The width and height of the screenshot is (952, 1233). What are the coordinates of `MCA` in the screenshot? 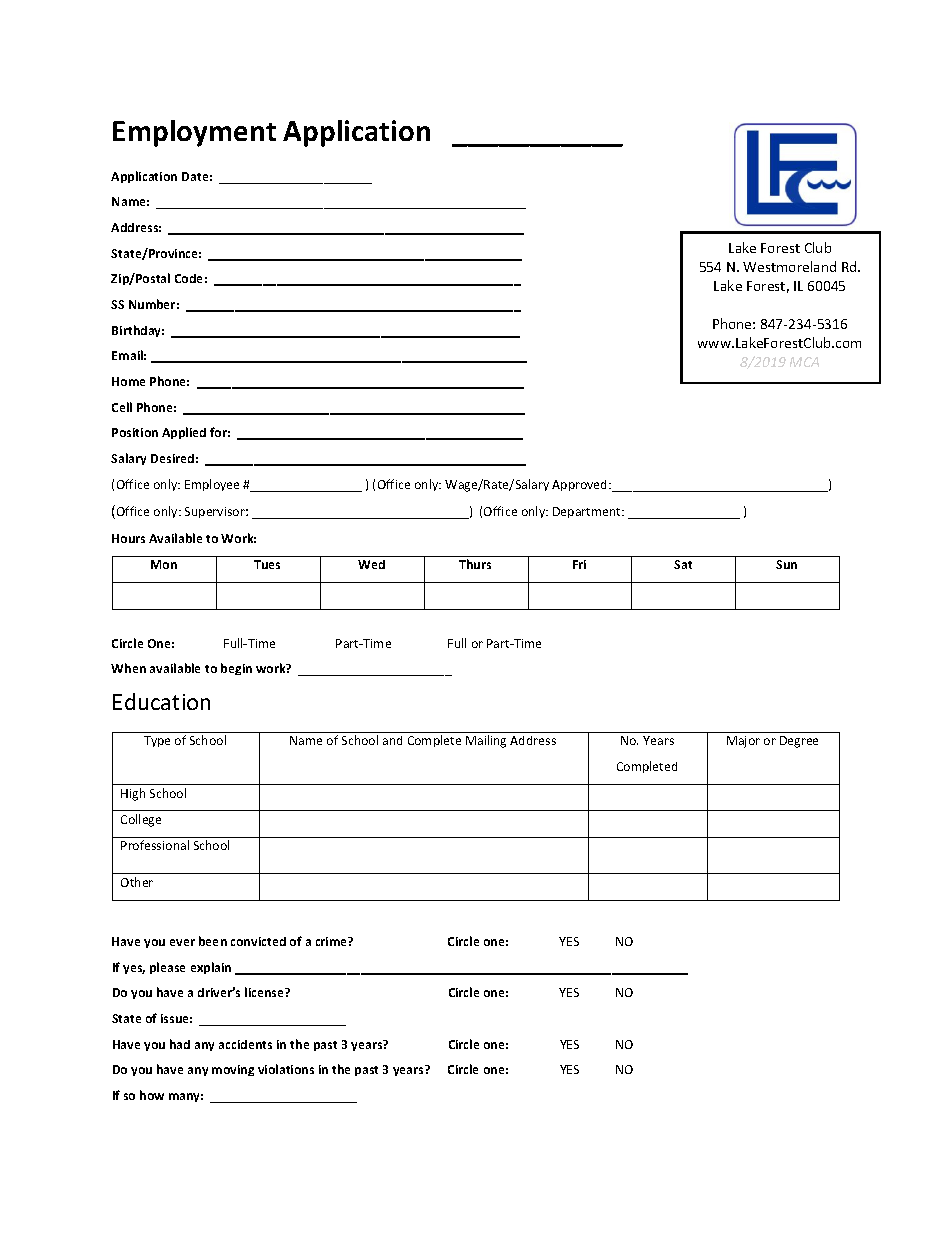 It's located at (804, 362).
